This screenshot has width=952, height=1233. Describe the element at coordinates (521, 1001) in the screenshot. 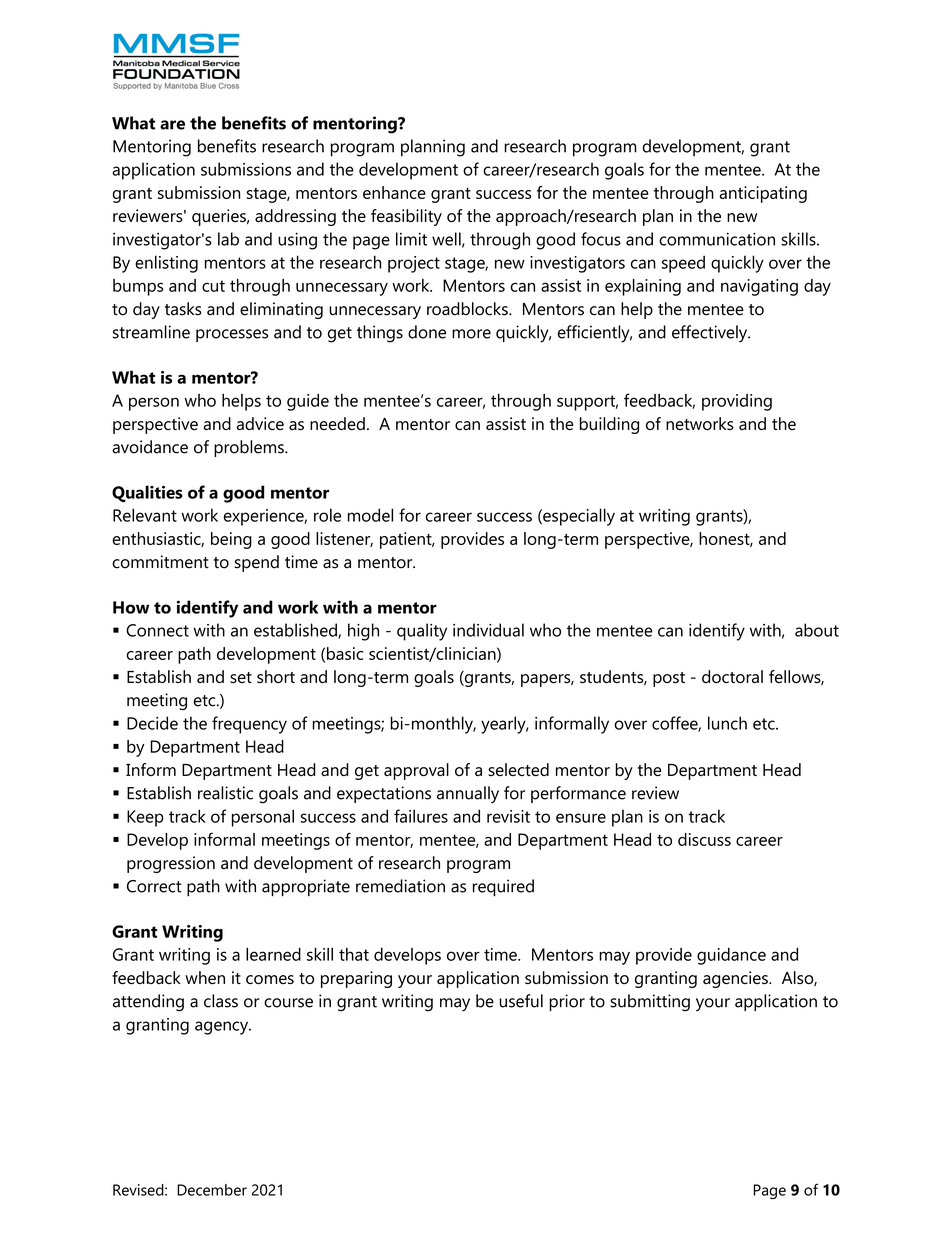

I see `useful` at that location.
